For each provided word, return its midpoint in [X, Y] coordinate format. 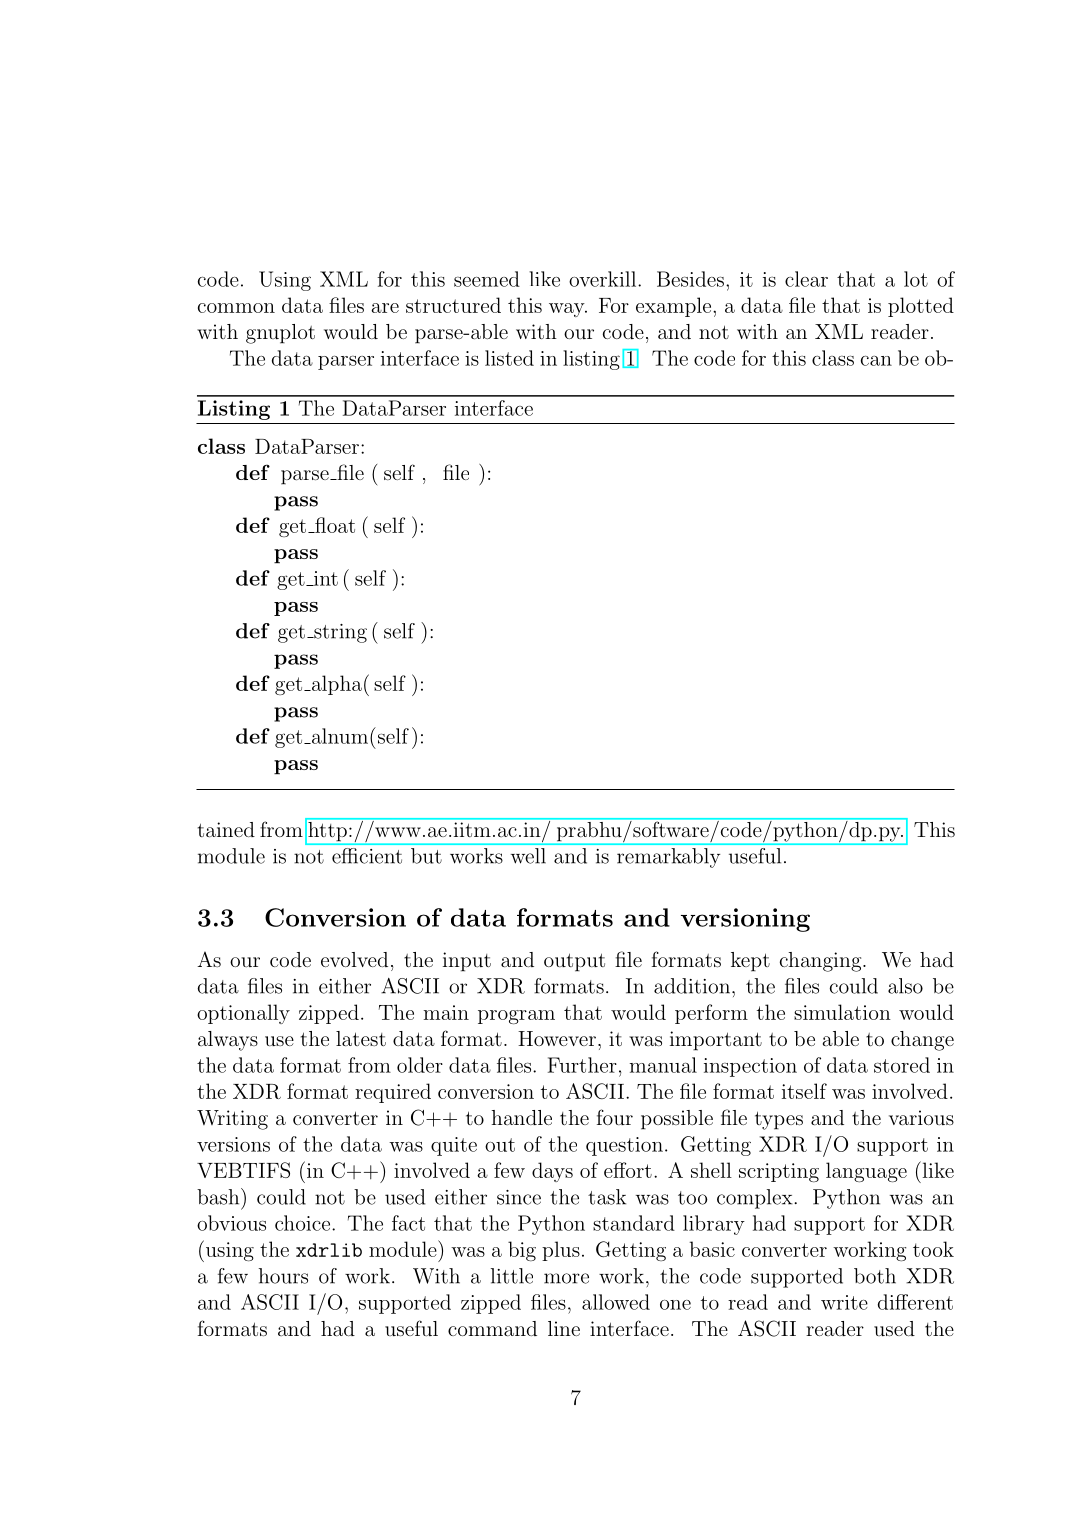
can [876, 361]
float [334, 525]
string [339, 633]
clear [806, 279]
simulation [842, 1012]
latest [361, 1038]
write [844, 1302]
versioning [745, 920]
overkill [602, 279]
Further [582, 1065]
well [528, 856]
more [566, 1278]
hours [283, 1276]
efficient [367, 856]
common [236, 308]
